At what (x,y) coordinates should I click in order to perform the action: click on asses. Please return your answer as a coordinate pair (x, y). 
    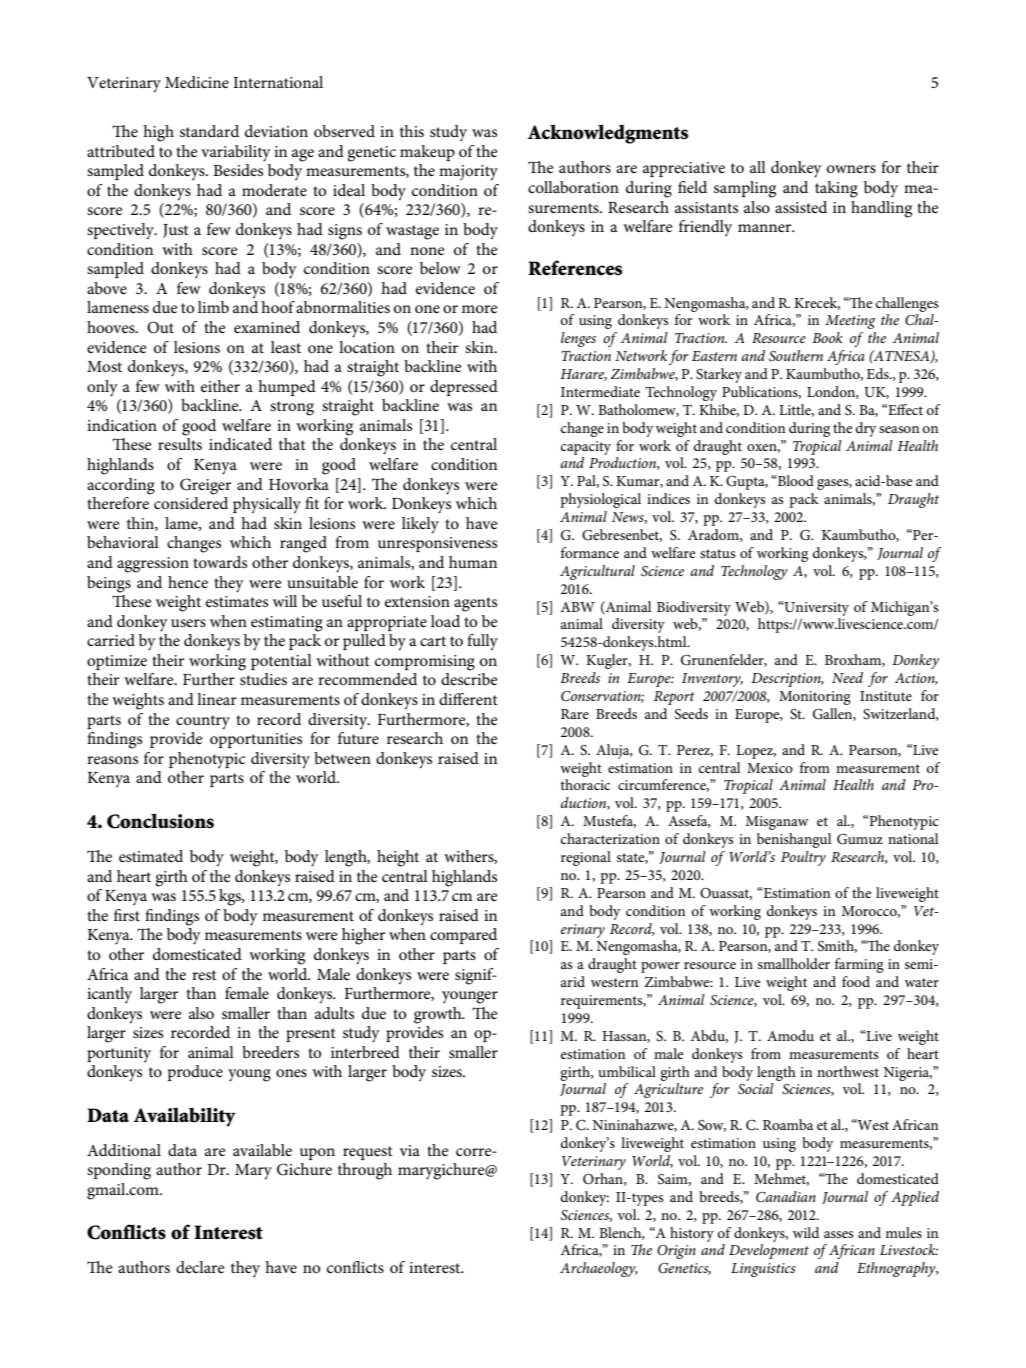
    Looking at the image, I should click on (839, 1234).
